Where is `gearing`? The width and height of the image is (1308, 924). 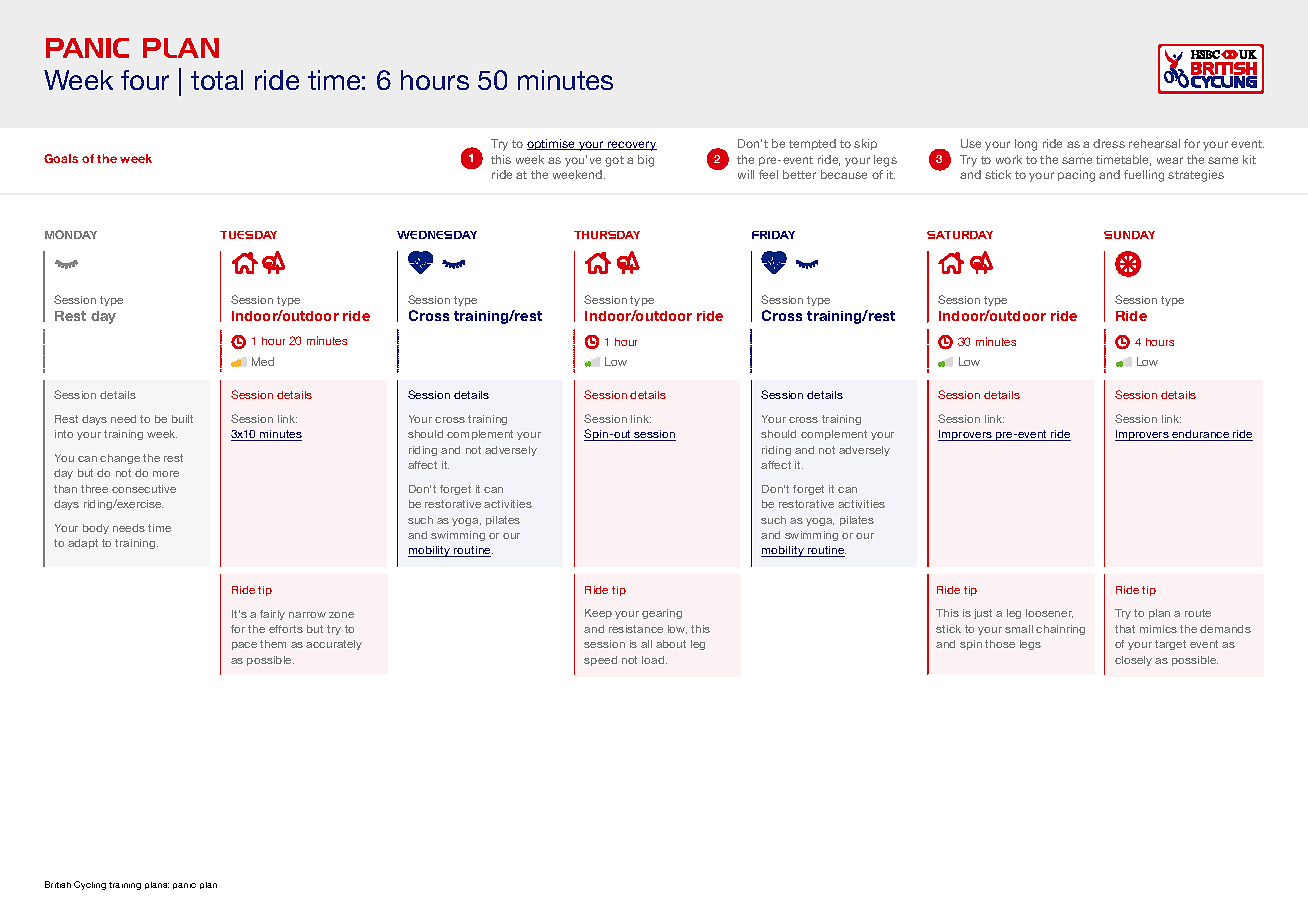 gearing is located at coordinates (662, 614).
